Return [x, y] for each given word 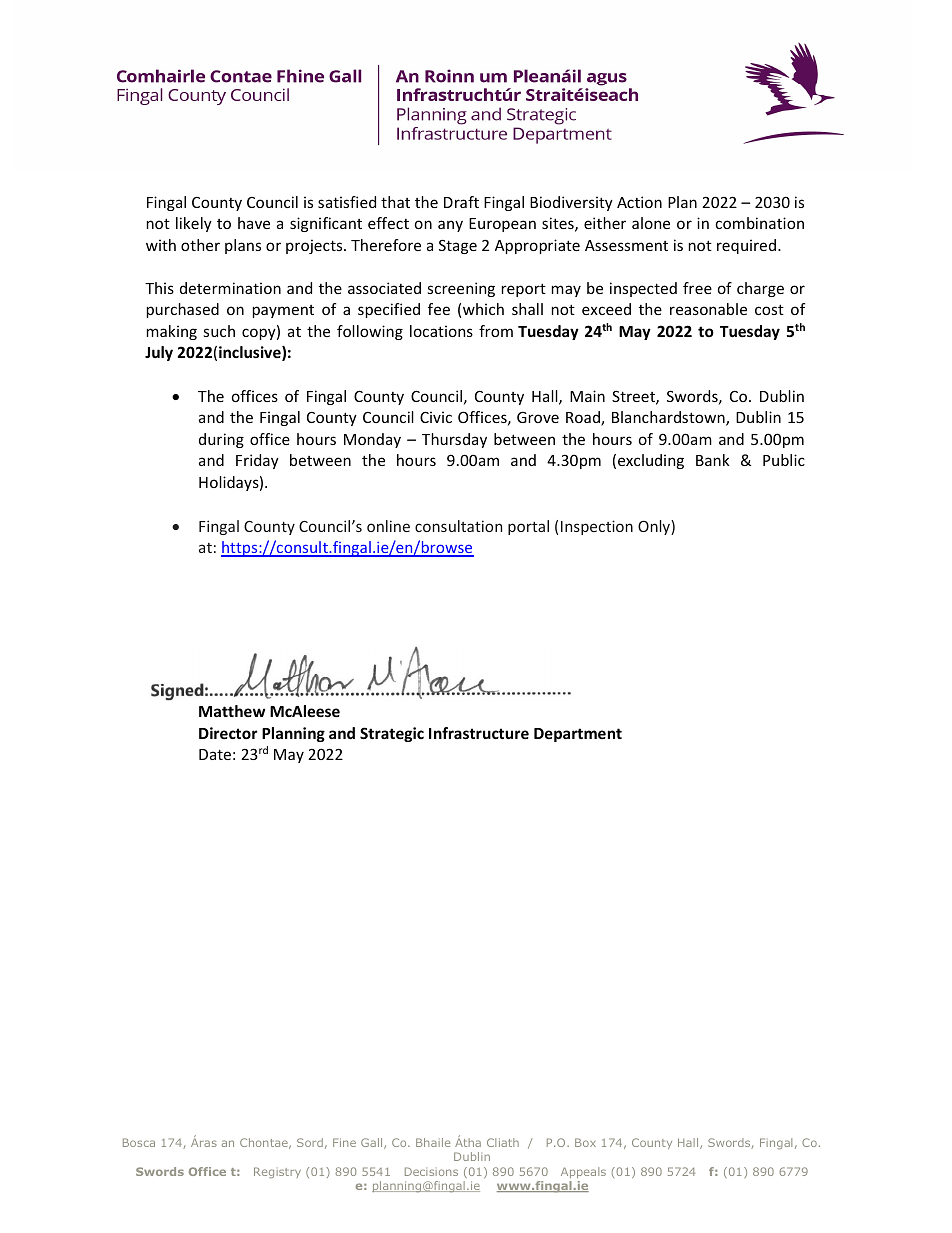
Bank [713, 460]
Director [228, 733]
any [450, 226]
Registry [277, 1172]
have [254, 223]
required [748, 246]
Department [578, 735]
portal [528, 527]
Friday [257, 461]
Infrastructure [479, 733]
